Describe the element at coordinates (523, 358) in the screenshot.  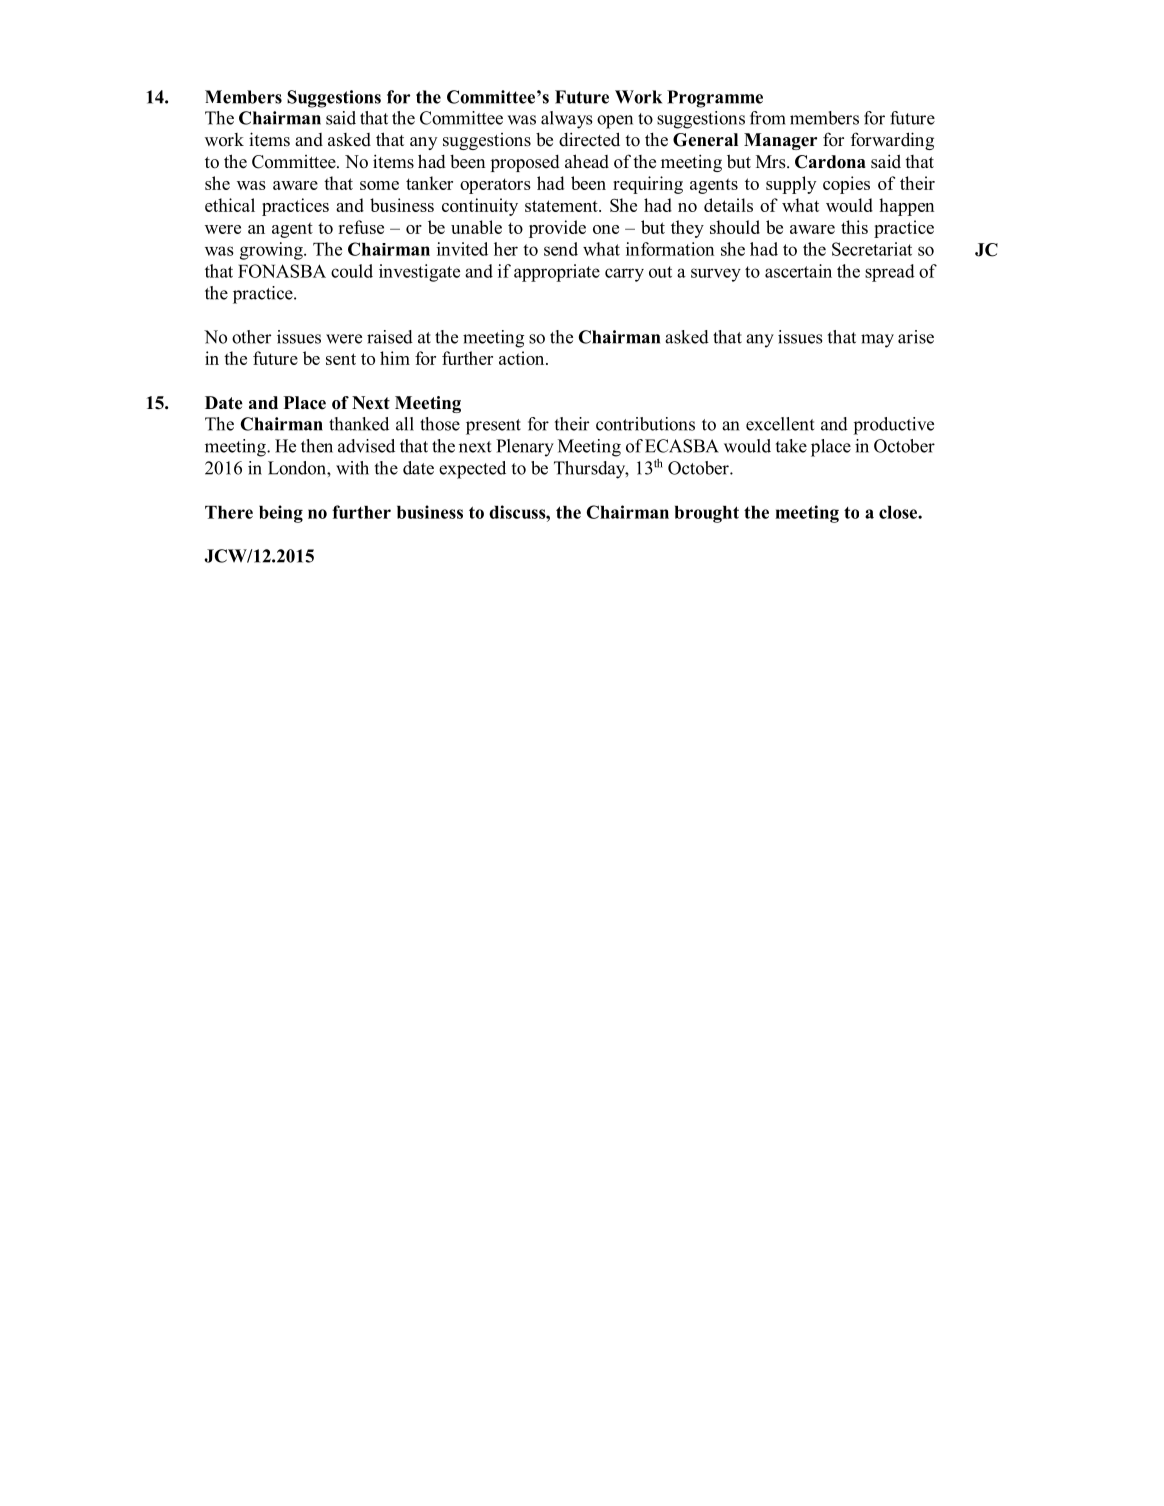
I see `action` at that location.
